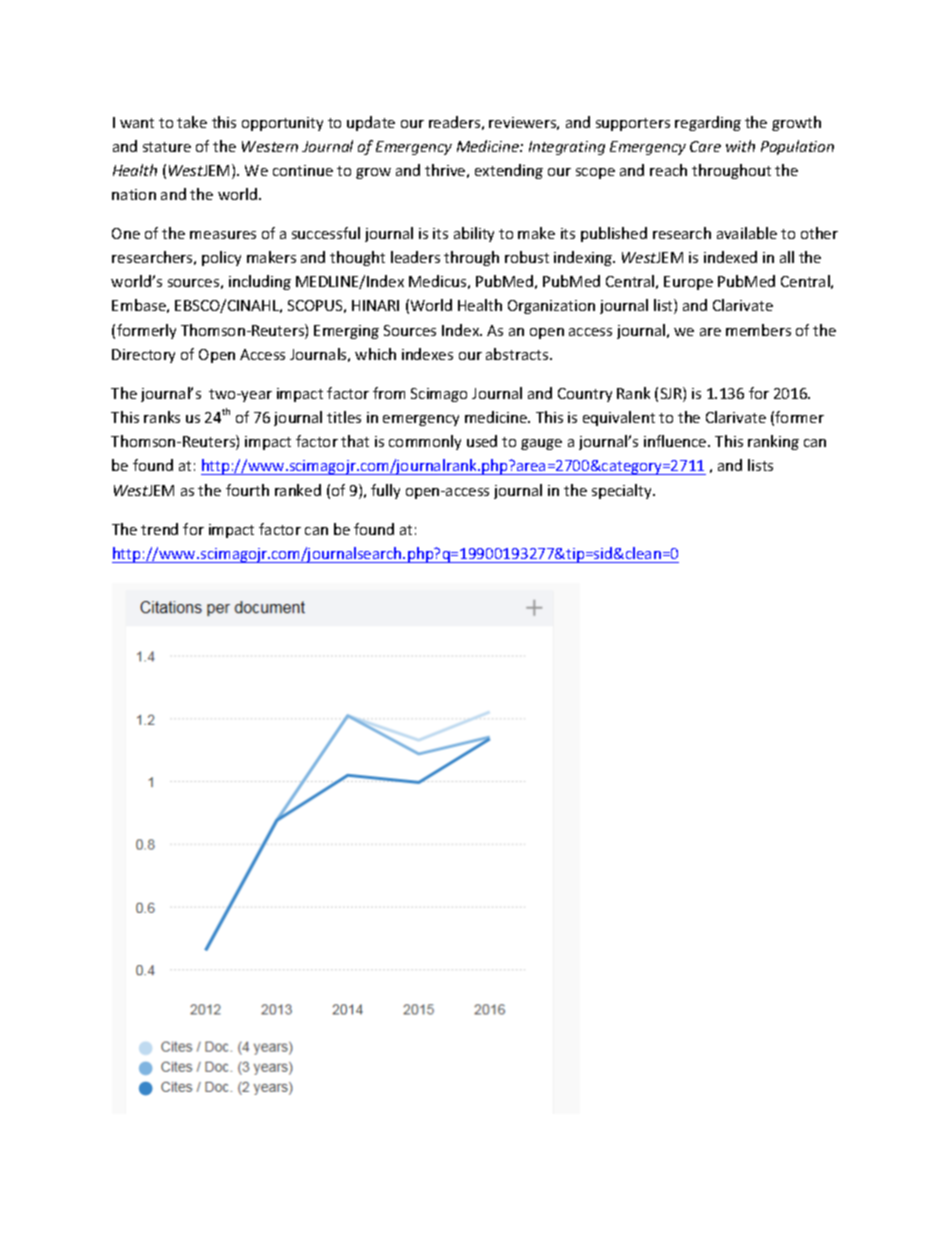  I want to click on policy, so click(221, 258).
